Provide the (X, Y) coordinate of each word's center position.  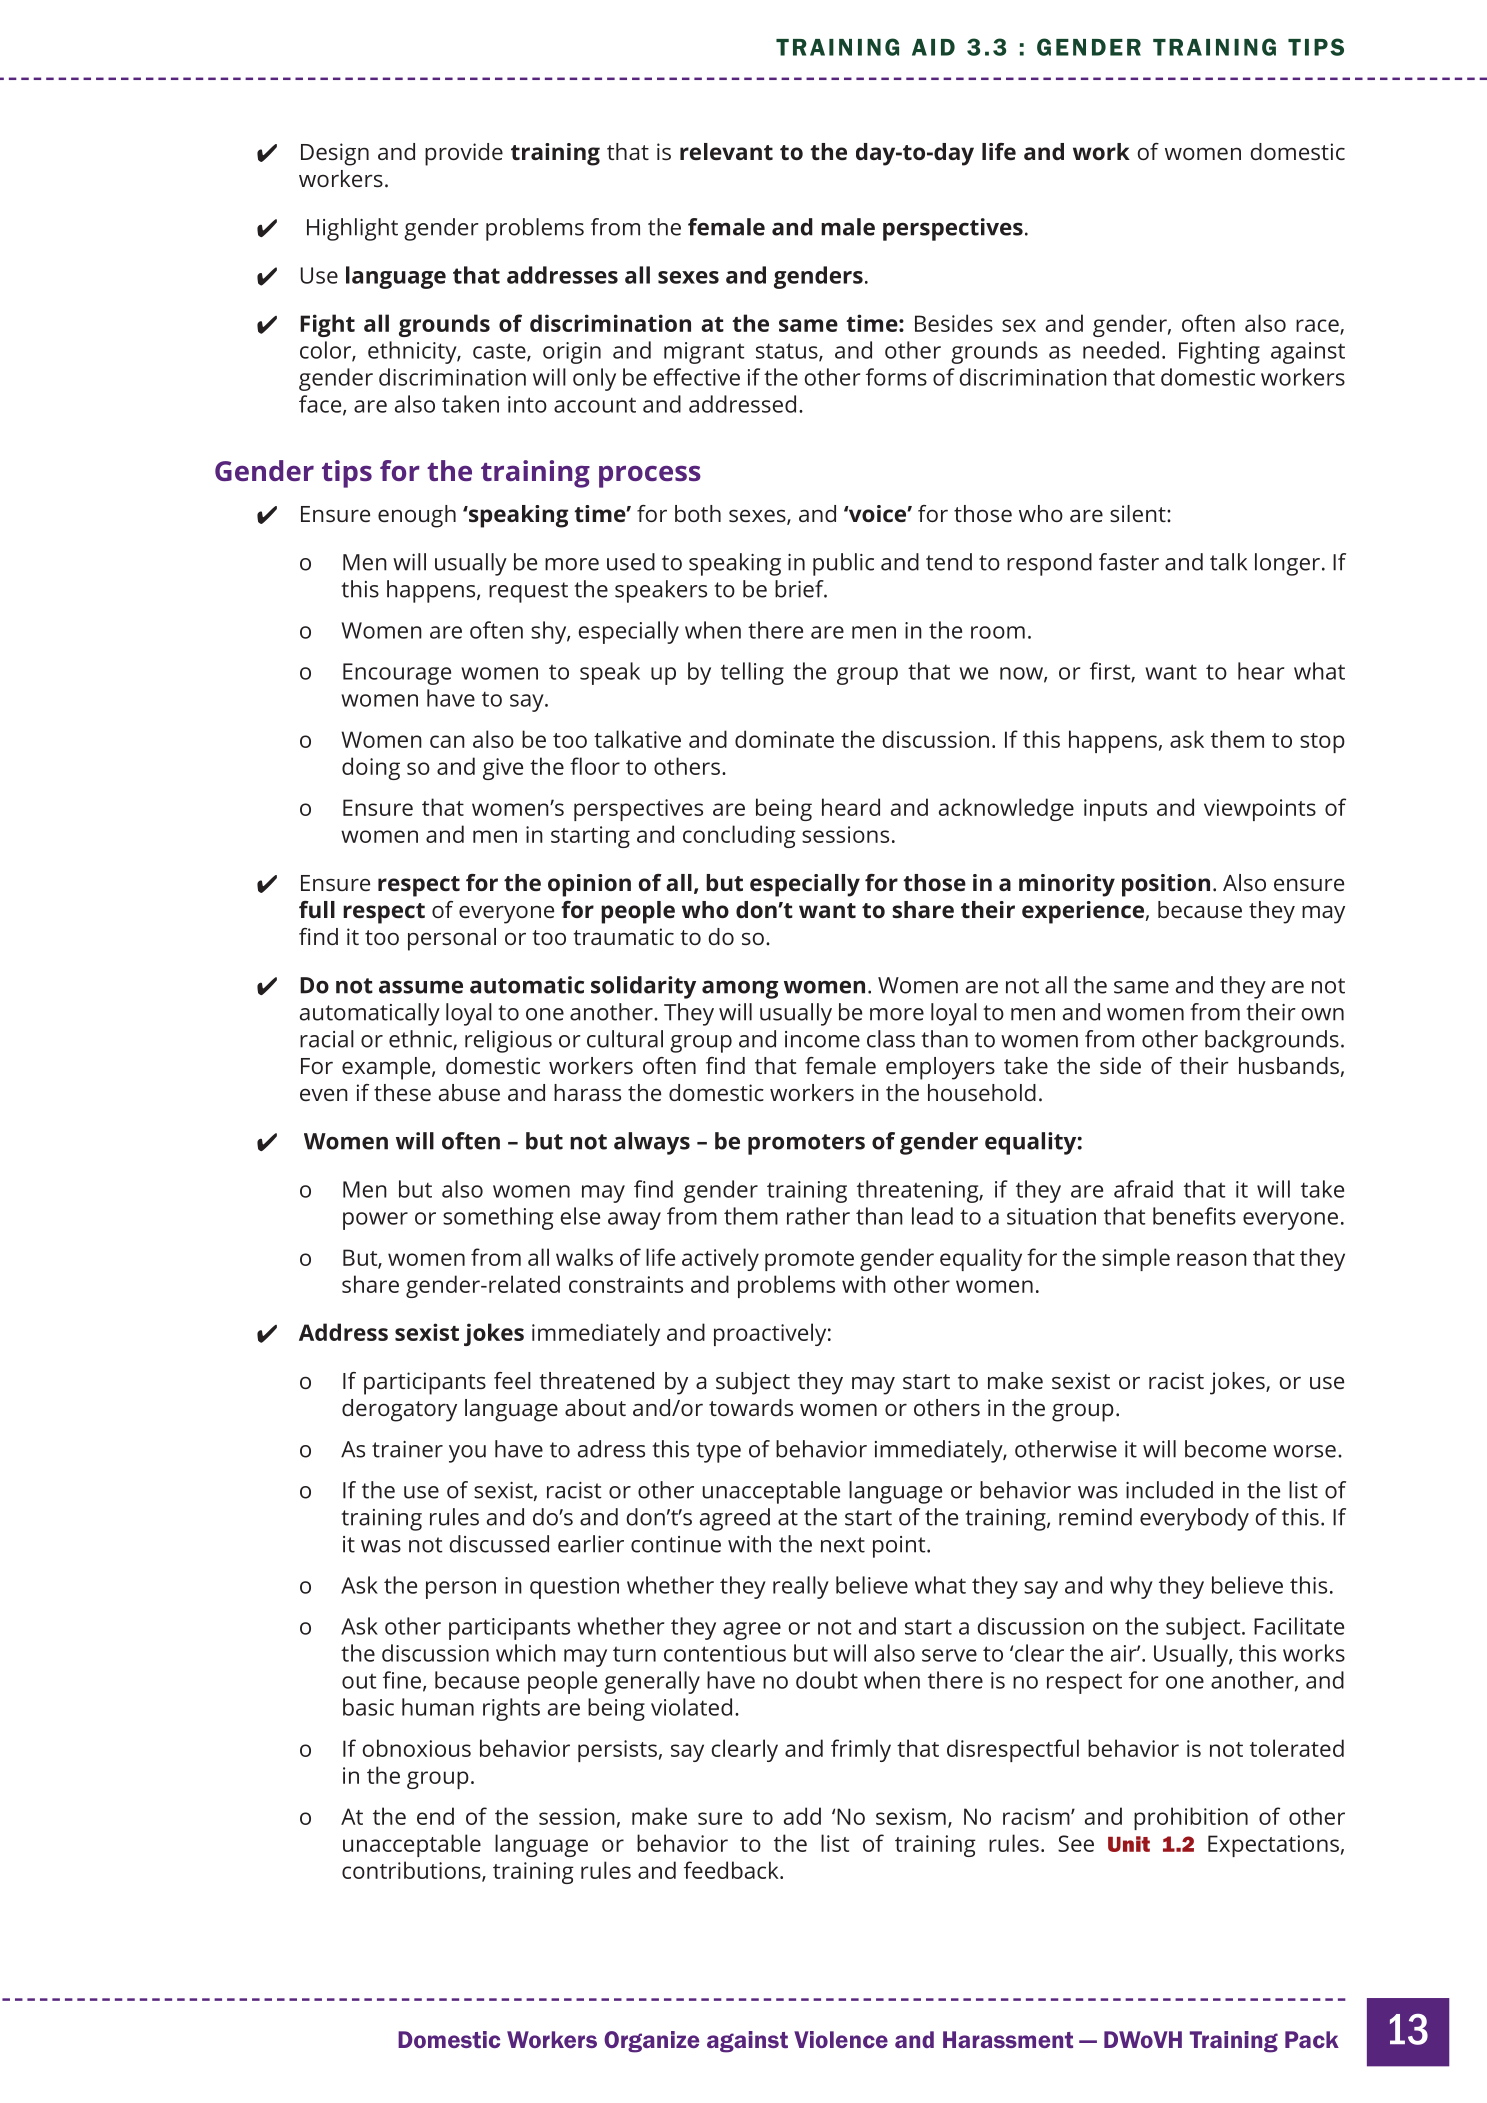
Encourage (397, 674)
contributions (412, 1871)
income (822, 1039)
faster (1129, 562)
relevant (726, 151)
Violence (841, 2039)
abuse (469, 1092)
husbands (1289, 1065)
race (1318, 326)
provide (464, 154)
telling (752, 673)
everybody (1194, 1519)
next (843, 1545)
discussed (499, 1544)
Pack (1312, 2039)
